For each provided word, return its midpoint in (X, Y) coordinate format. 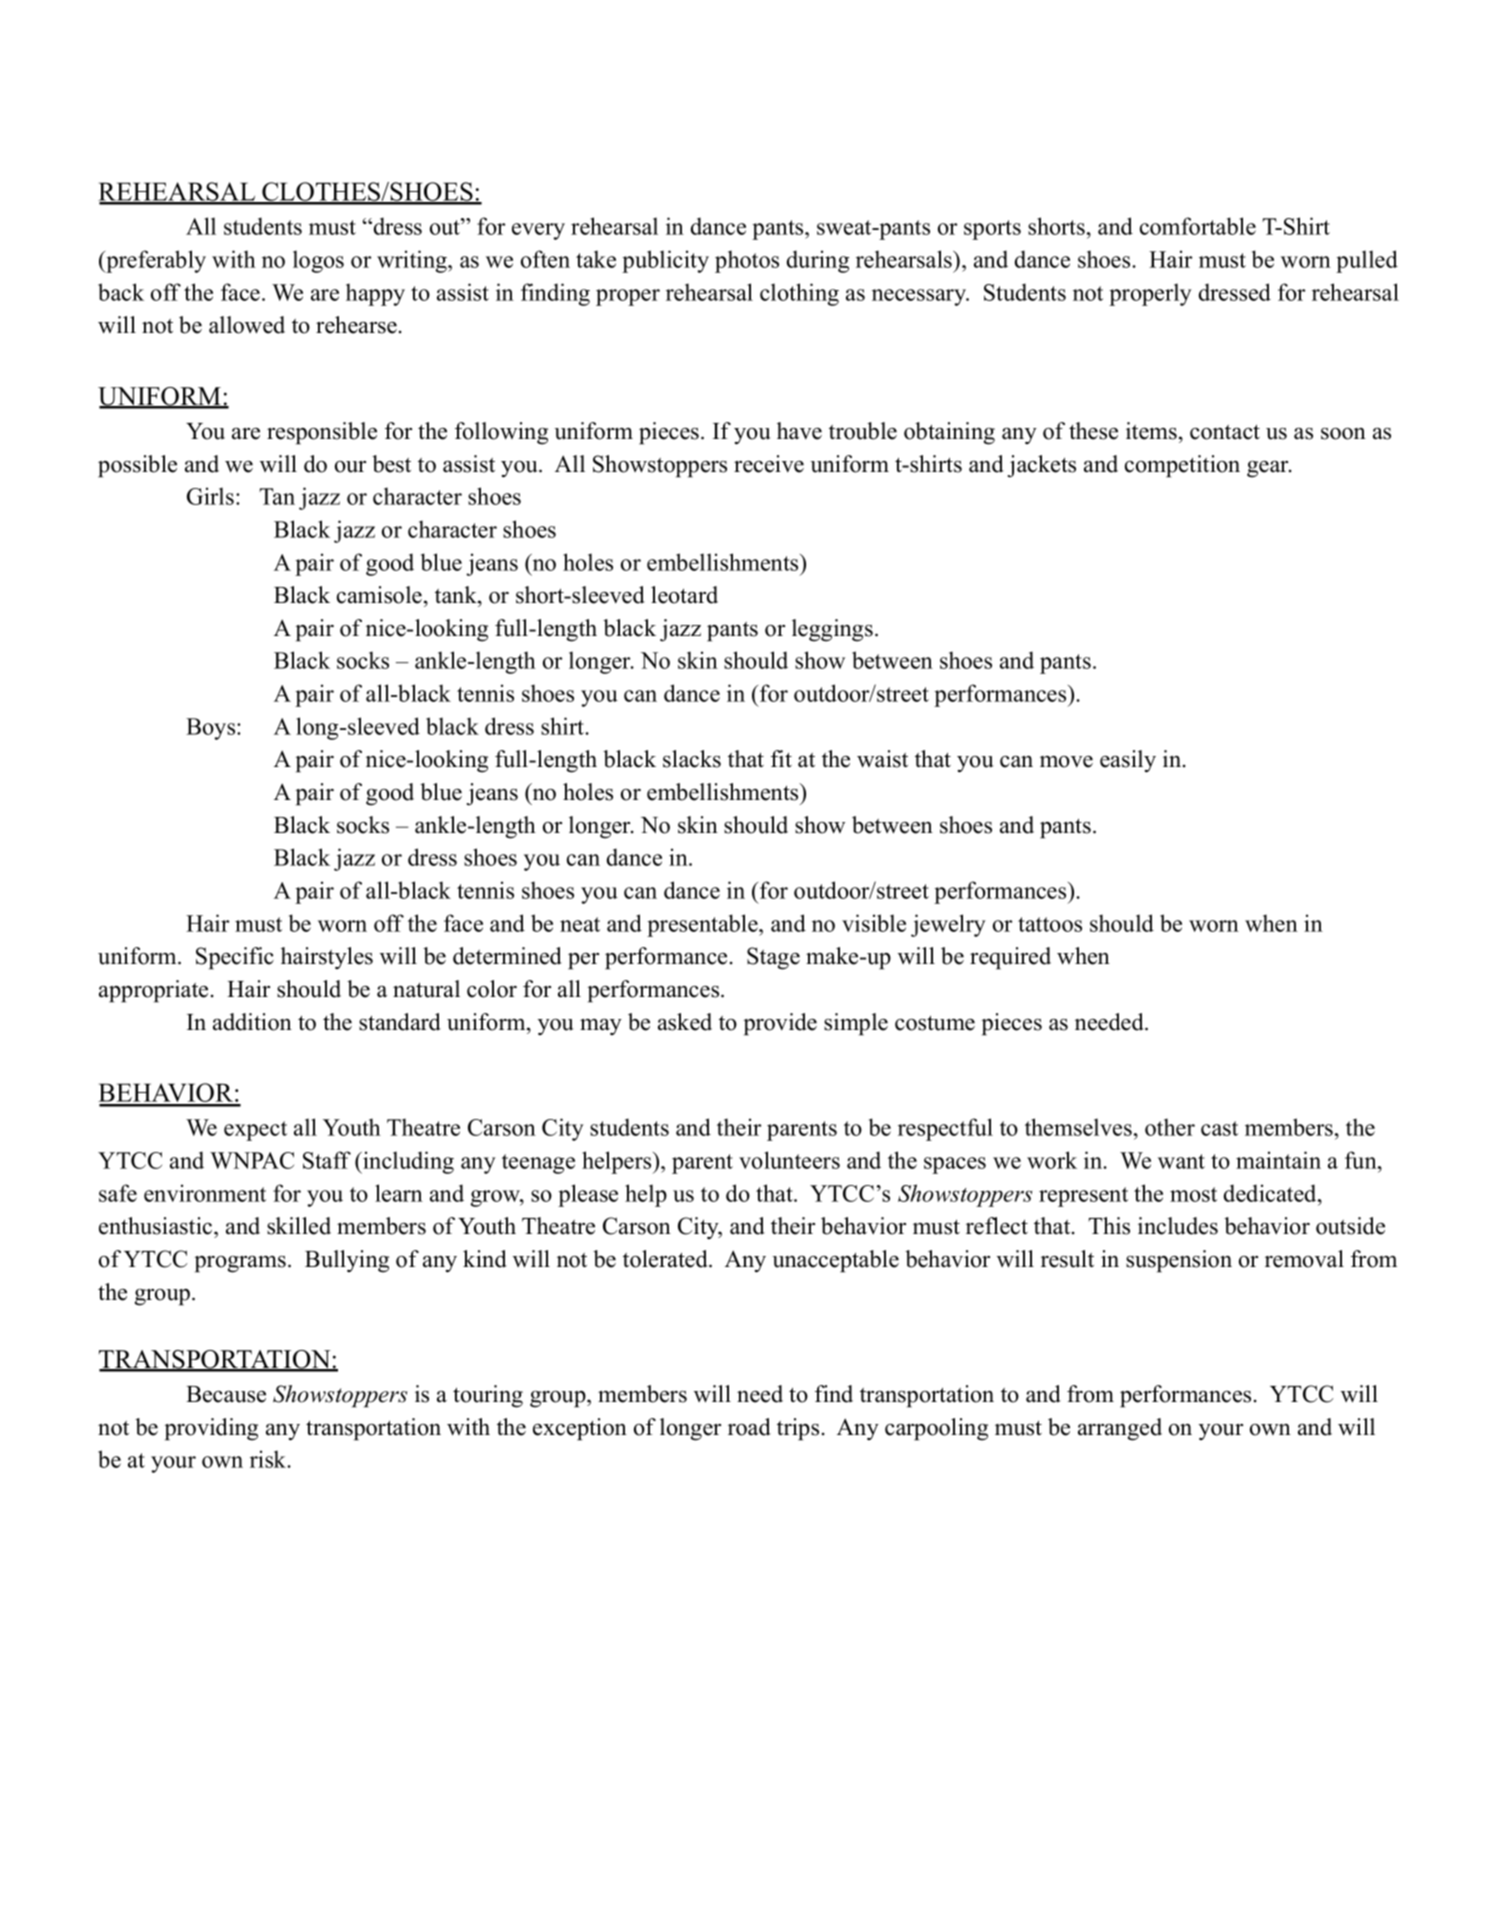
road (749, 1427)
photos (747, 261)
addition (252, 1022)
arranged (1120, 1429)
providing (211, 1429)
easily (1128, 761)
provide (780, 1024)
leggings (832, 630)
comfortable (1198, 226)
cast (1219, 1128)
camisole (379, 595)
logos (318, 261)
